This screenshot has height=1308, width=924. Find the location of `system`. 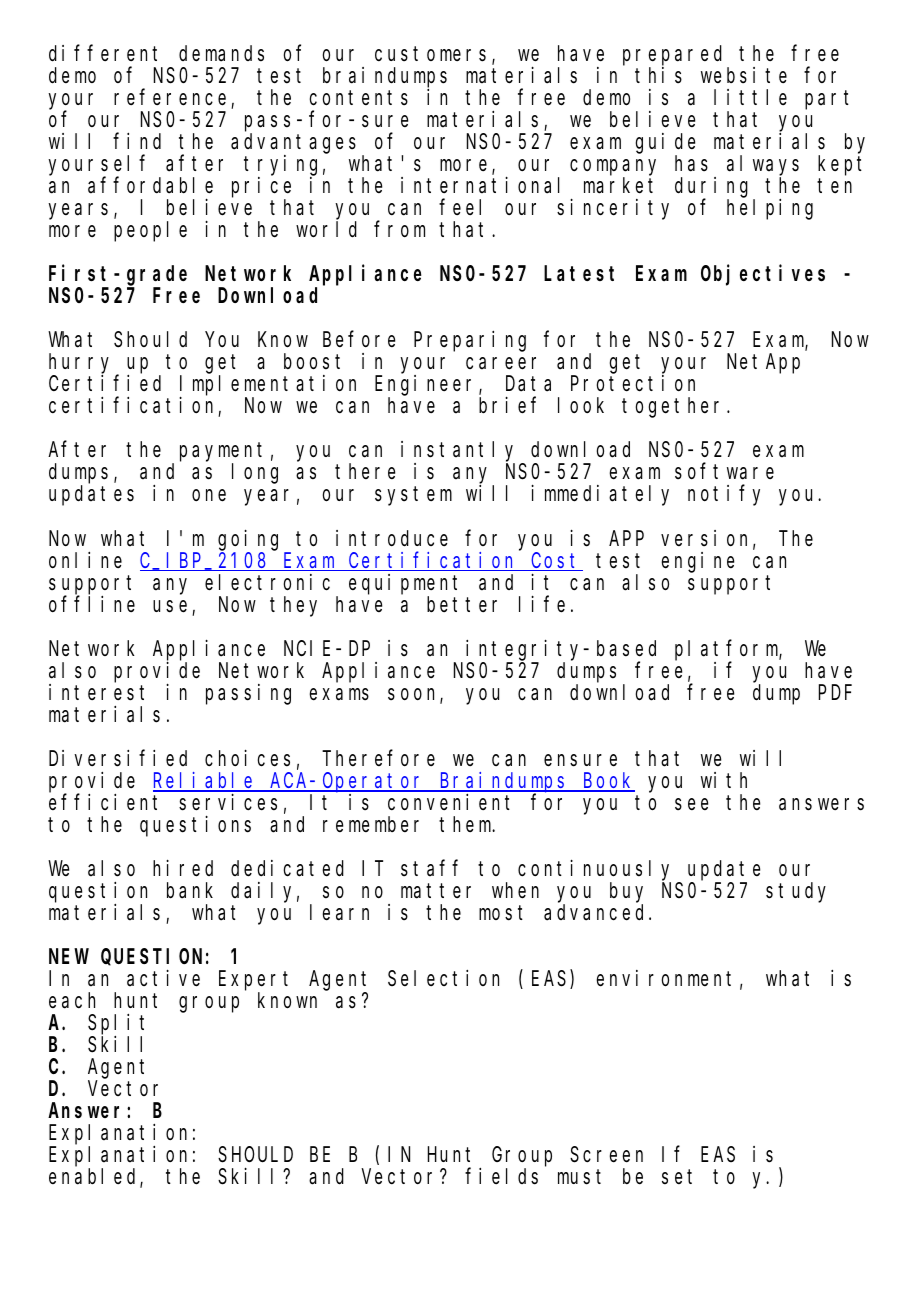

system is located at coordinates (413, 496).
